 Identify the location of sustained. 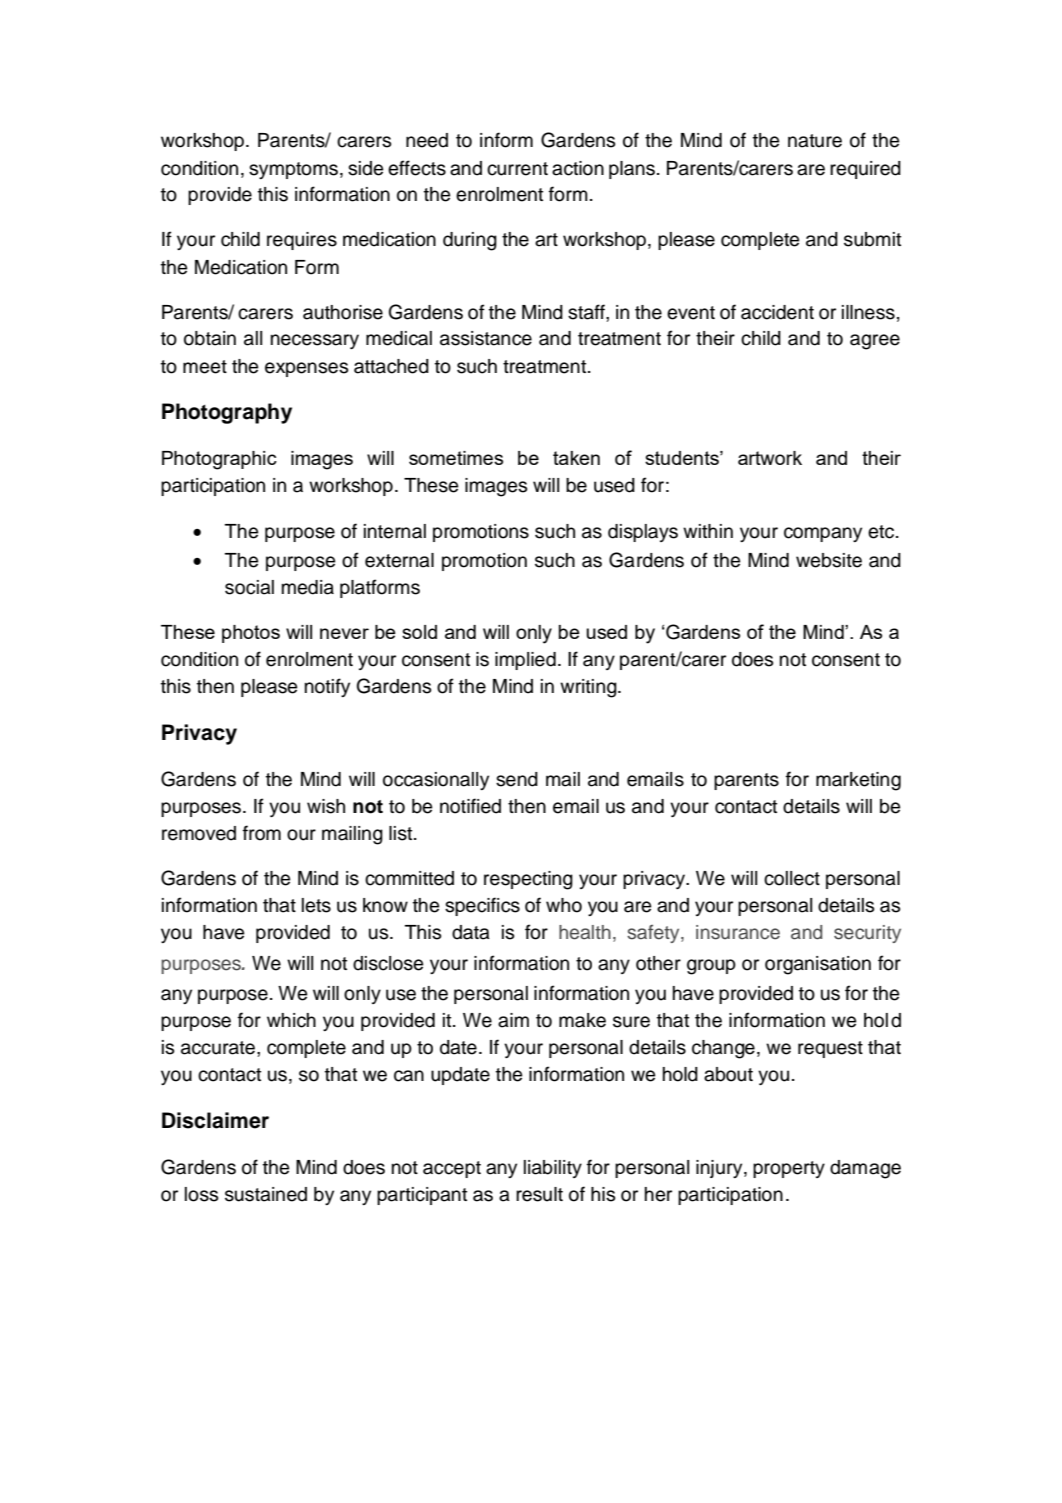
(266, 1194).
